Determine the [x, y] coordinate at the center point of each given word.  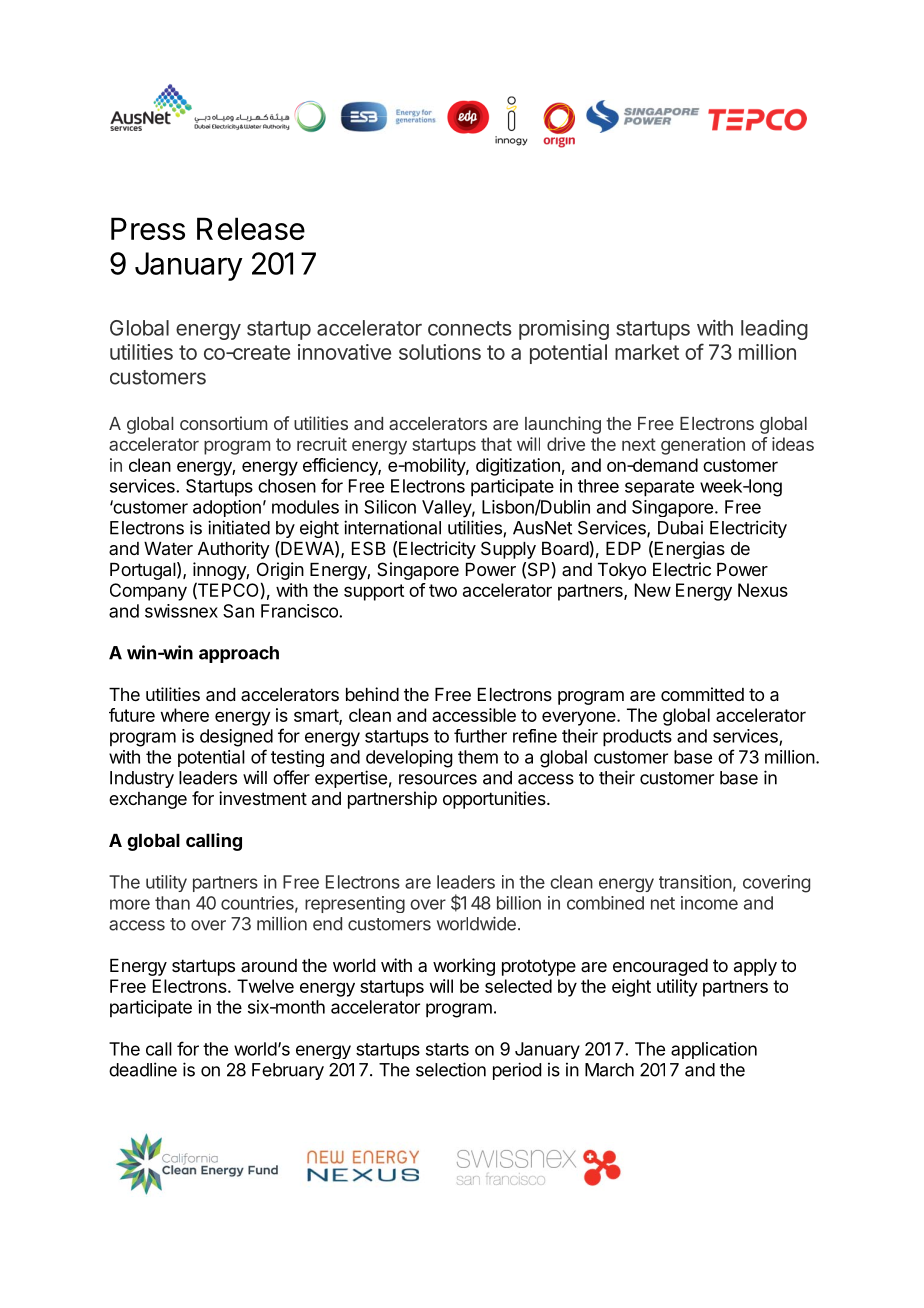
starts [447, 1049]
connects [470, 328]
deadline [143, 1069]
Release [251, 228]
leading [774, 329]
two [443, 590]
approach [239, 654]
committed [702, 694]
